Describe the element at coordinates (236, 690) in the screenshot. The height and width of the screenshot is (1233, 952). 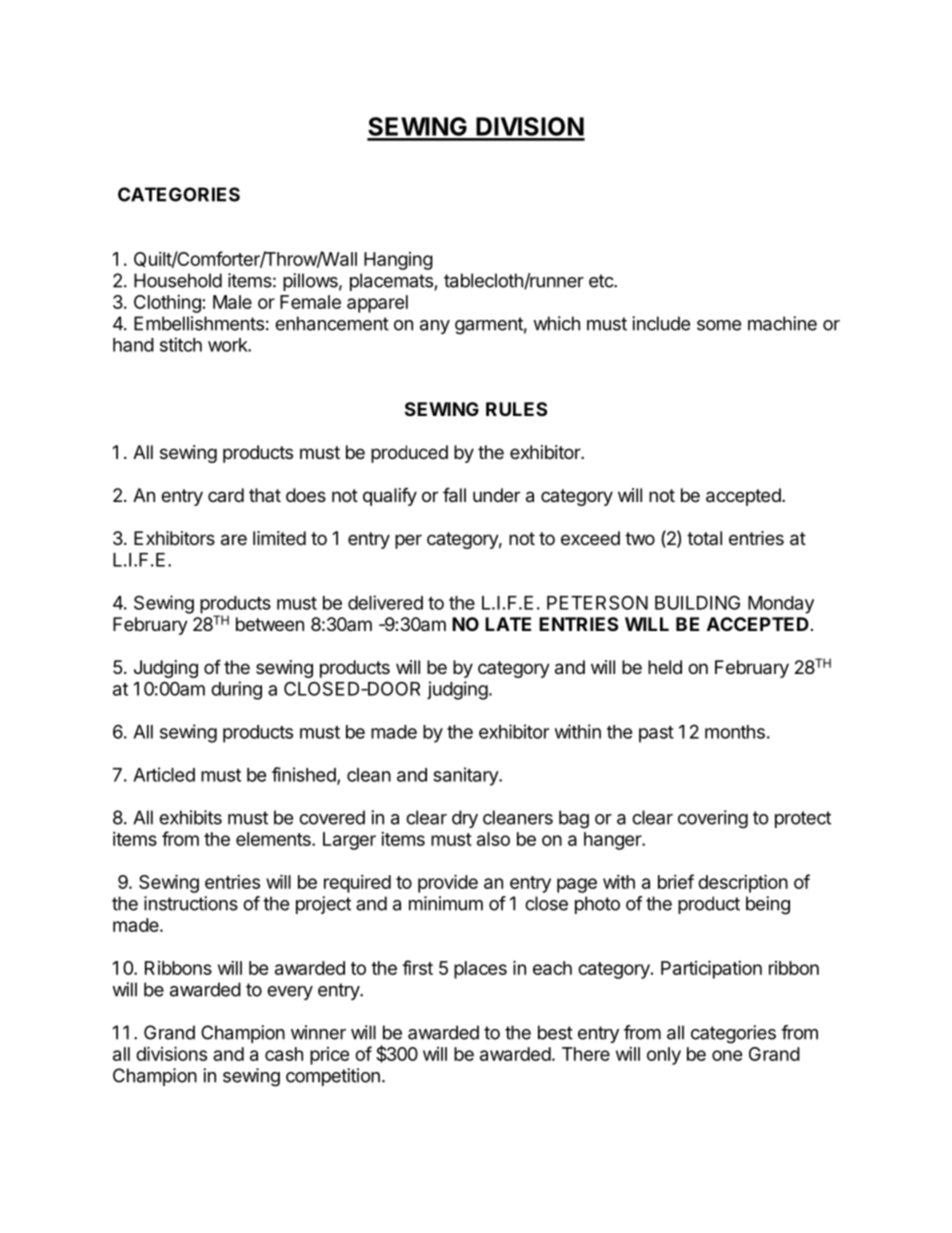
I see `during` at that location.
